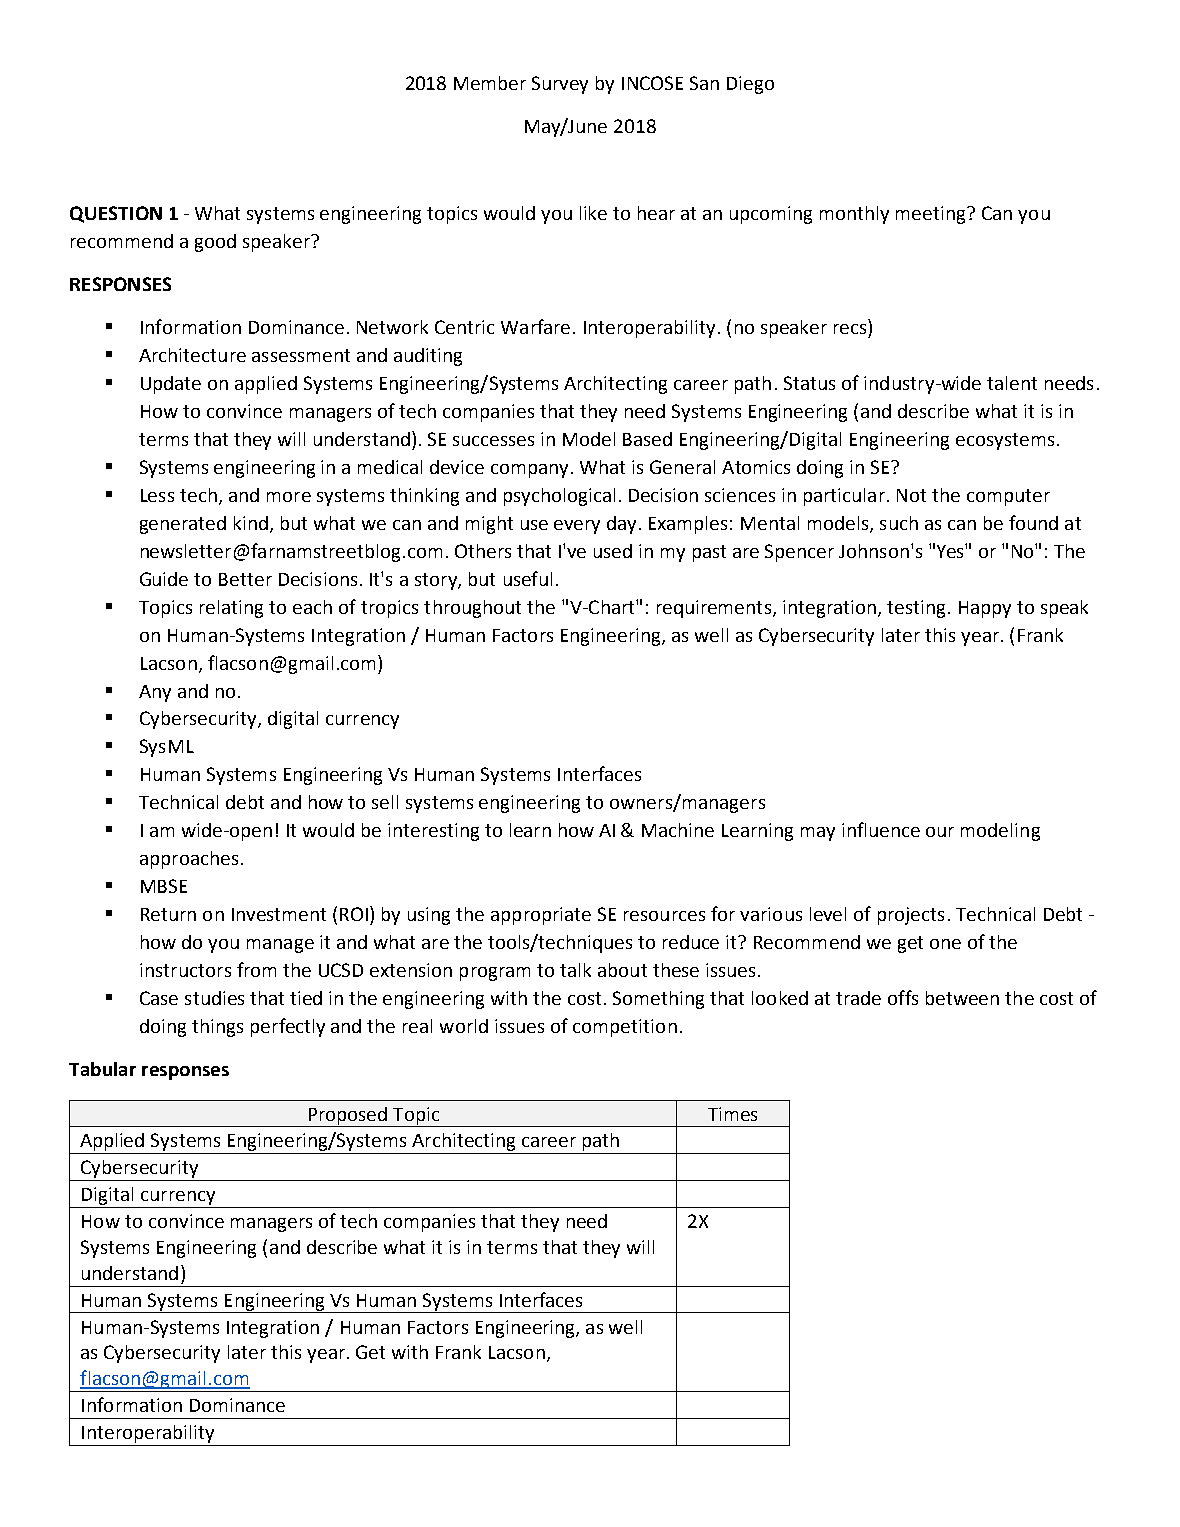 This screenshot has height=1527, width=1180. Describe the element at coordinates (535, 326) in the screenshot. I see `Warfare` at that location.
